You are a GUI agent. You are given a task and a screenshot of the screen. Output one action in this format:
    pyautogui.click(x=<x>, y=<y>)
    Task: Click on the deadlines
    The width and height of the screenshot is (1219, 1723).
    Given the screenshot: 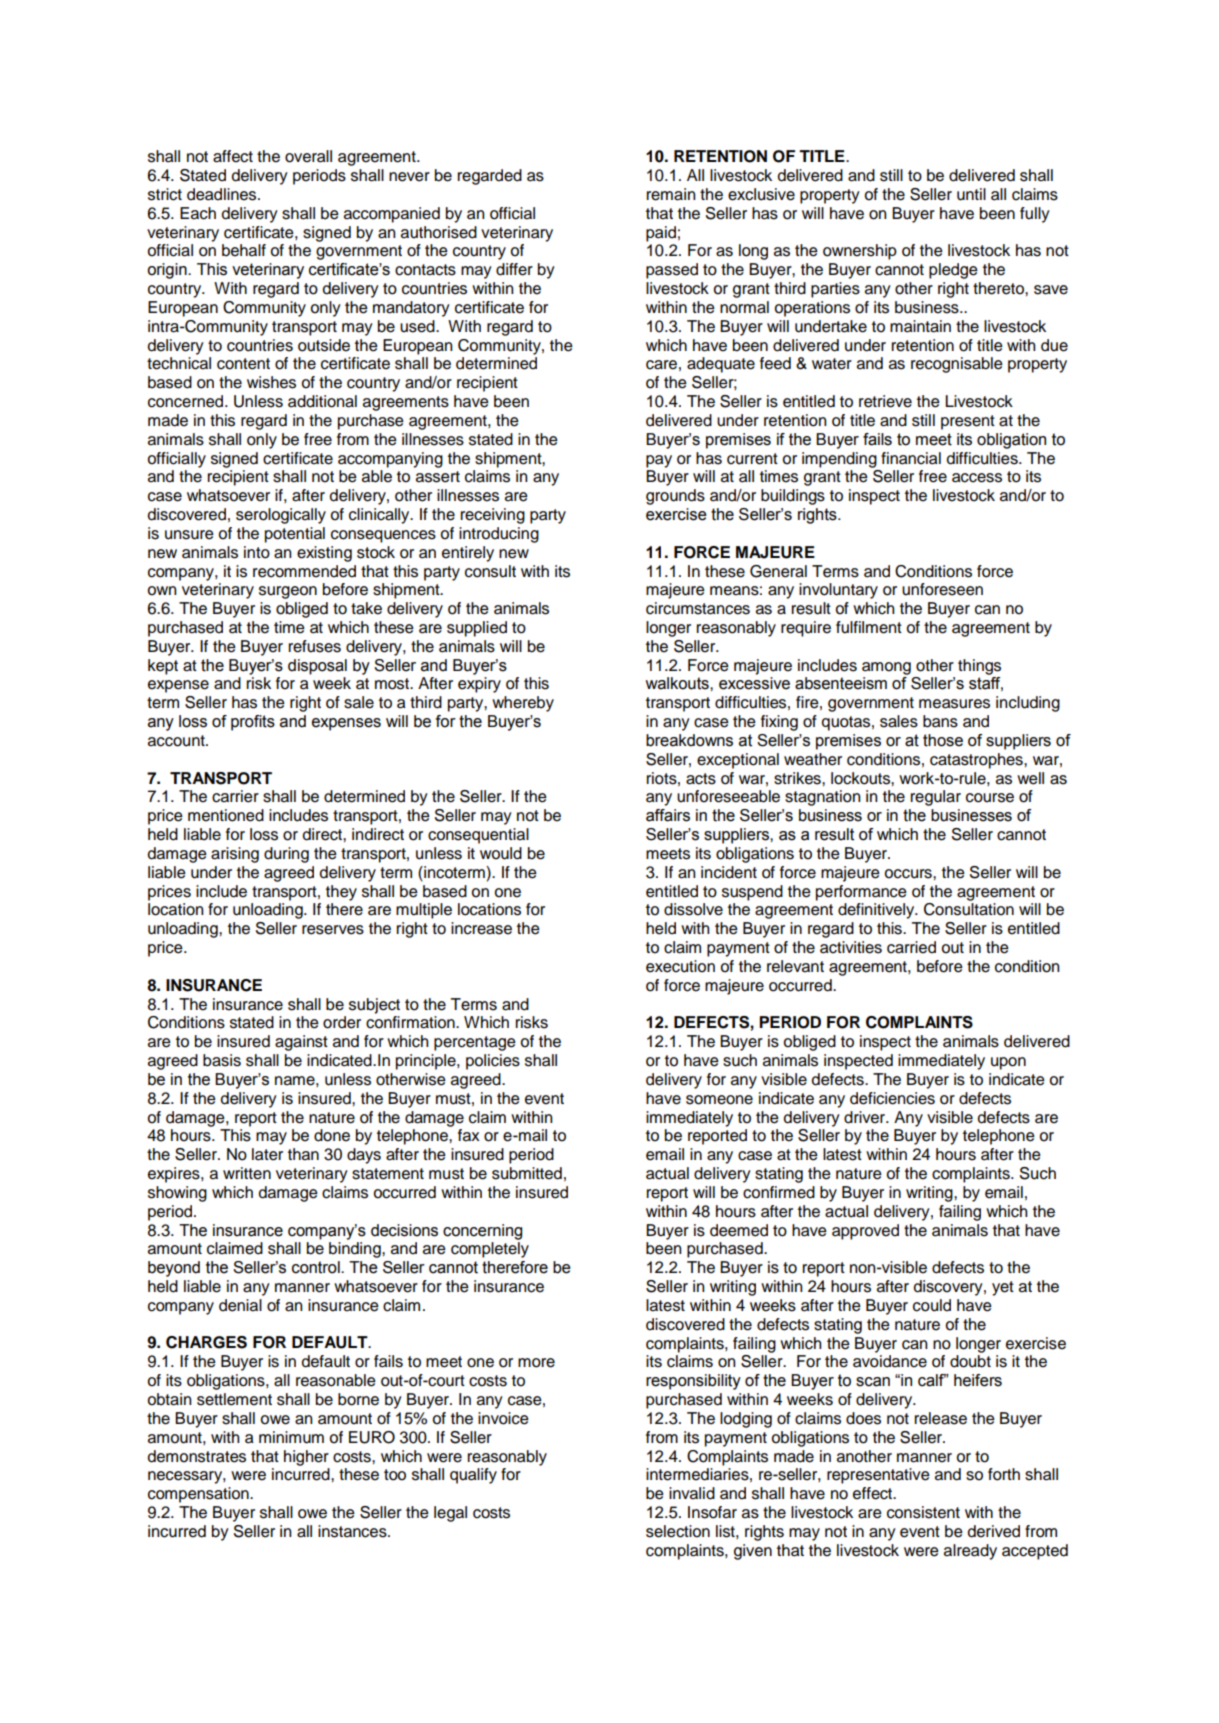 What is the action you would take?
    pyautogui.click(x=223, y=194)
